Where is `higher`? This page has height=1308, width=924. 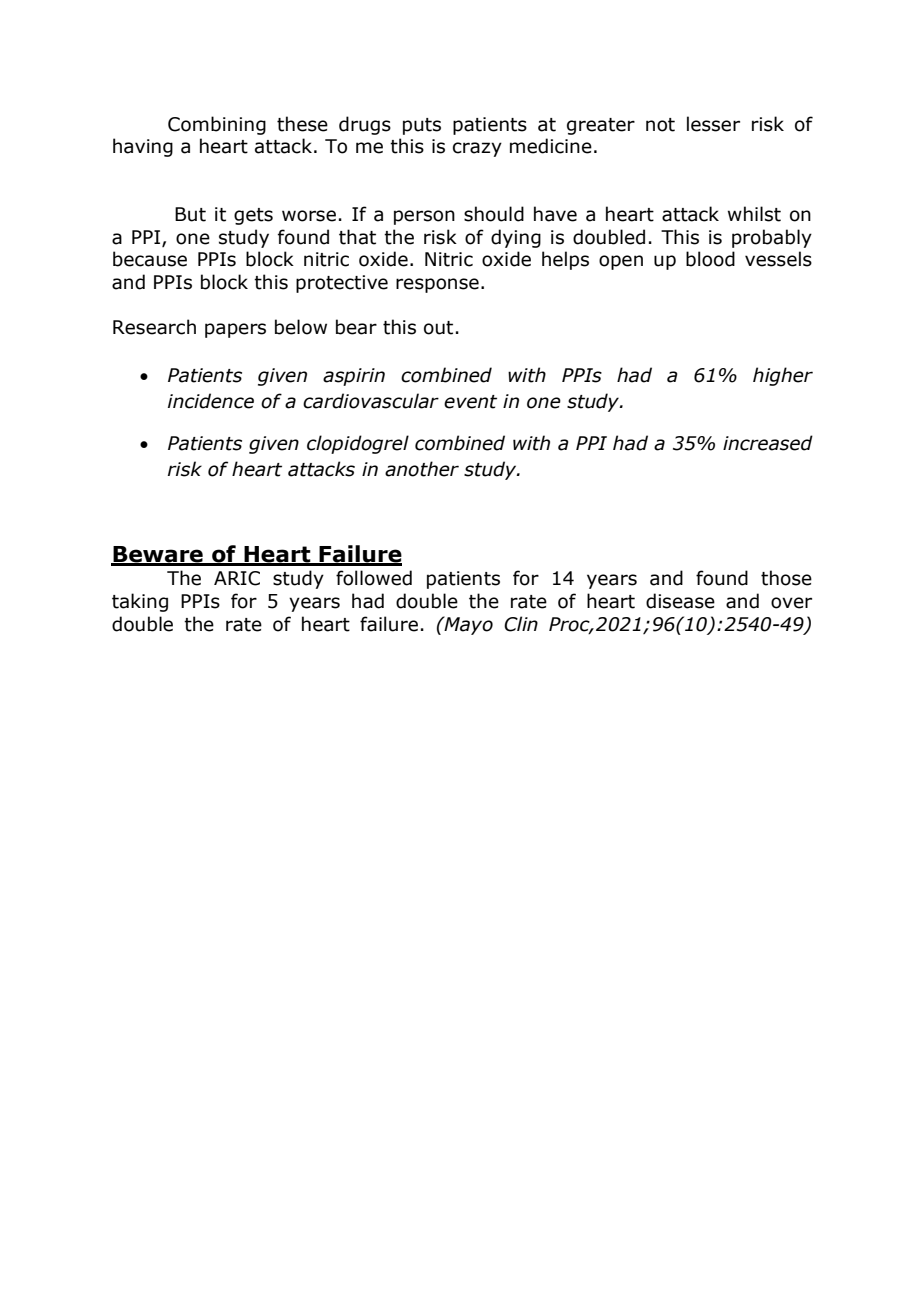 higher is located at coordinates (783, 376).
